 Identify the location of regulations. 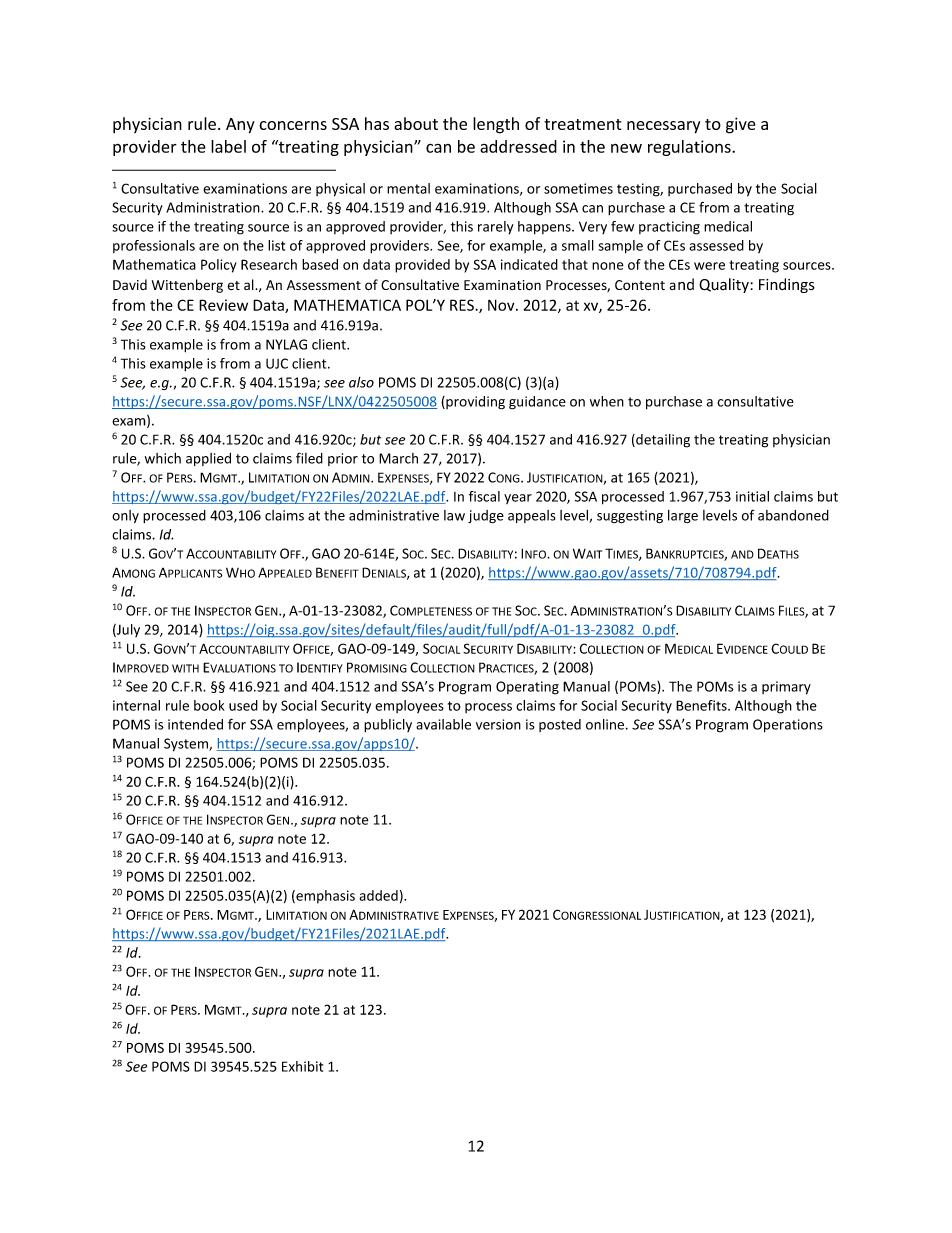
(690, 148).
